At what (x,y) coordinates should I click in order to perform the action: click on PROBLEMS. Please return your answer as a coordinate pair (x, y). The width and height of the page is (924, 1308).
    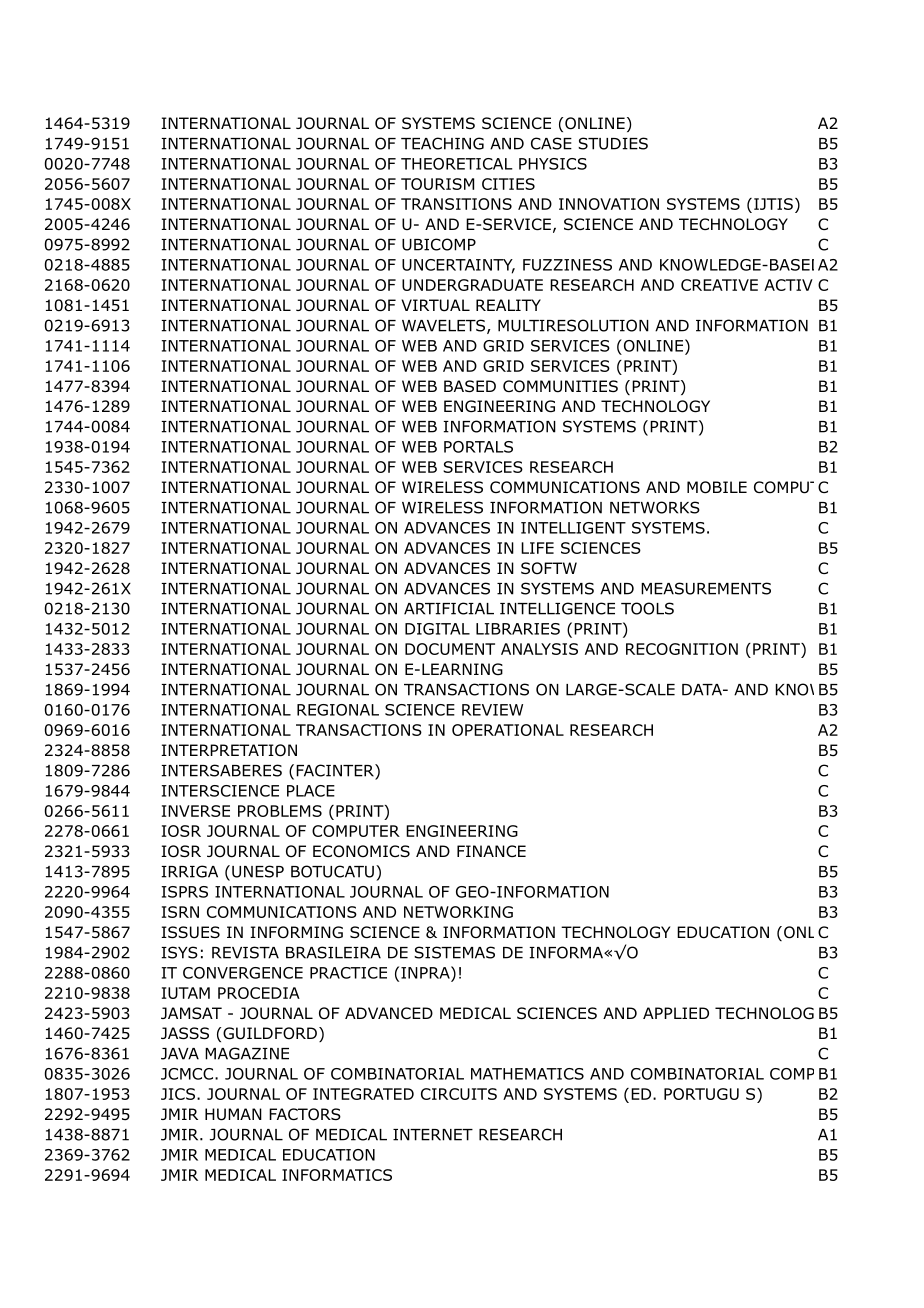
    Looking at the image, I should click on (280, 811).
